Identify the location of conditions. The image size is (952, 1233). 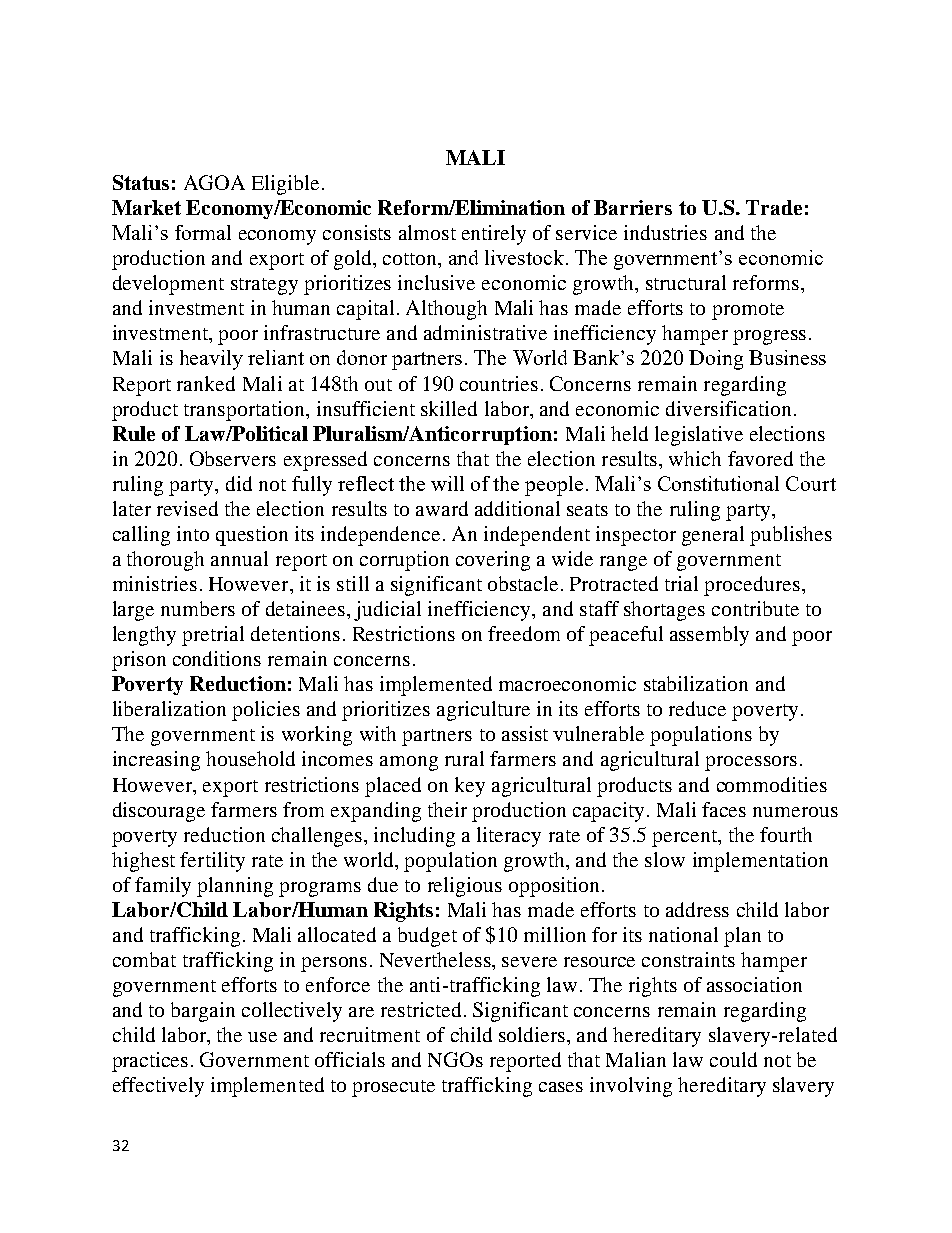
(217, 658).
